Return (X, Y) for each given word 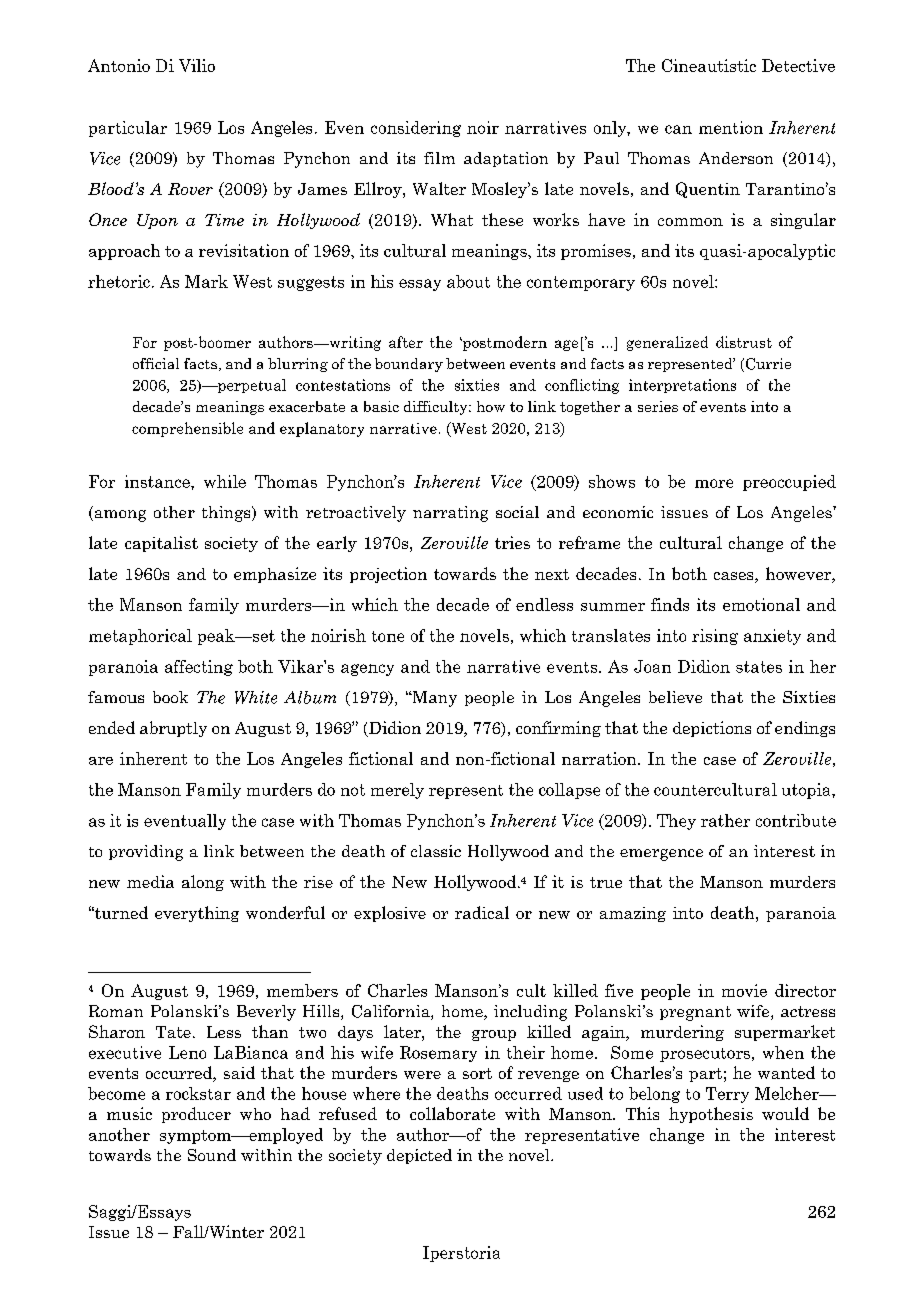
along (203, 883)
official (156, 363)
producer (196, 1115)
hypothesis (711, 1115)
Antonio (119, 65)
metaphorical (140, 637)
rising (715, 637)
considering (416, 129)
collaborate (452, 1113)
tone (388, 636)
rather (725, 820)
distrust (744, 342)
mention (731, 127)
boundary (409, 365)
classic (436, 851)
